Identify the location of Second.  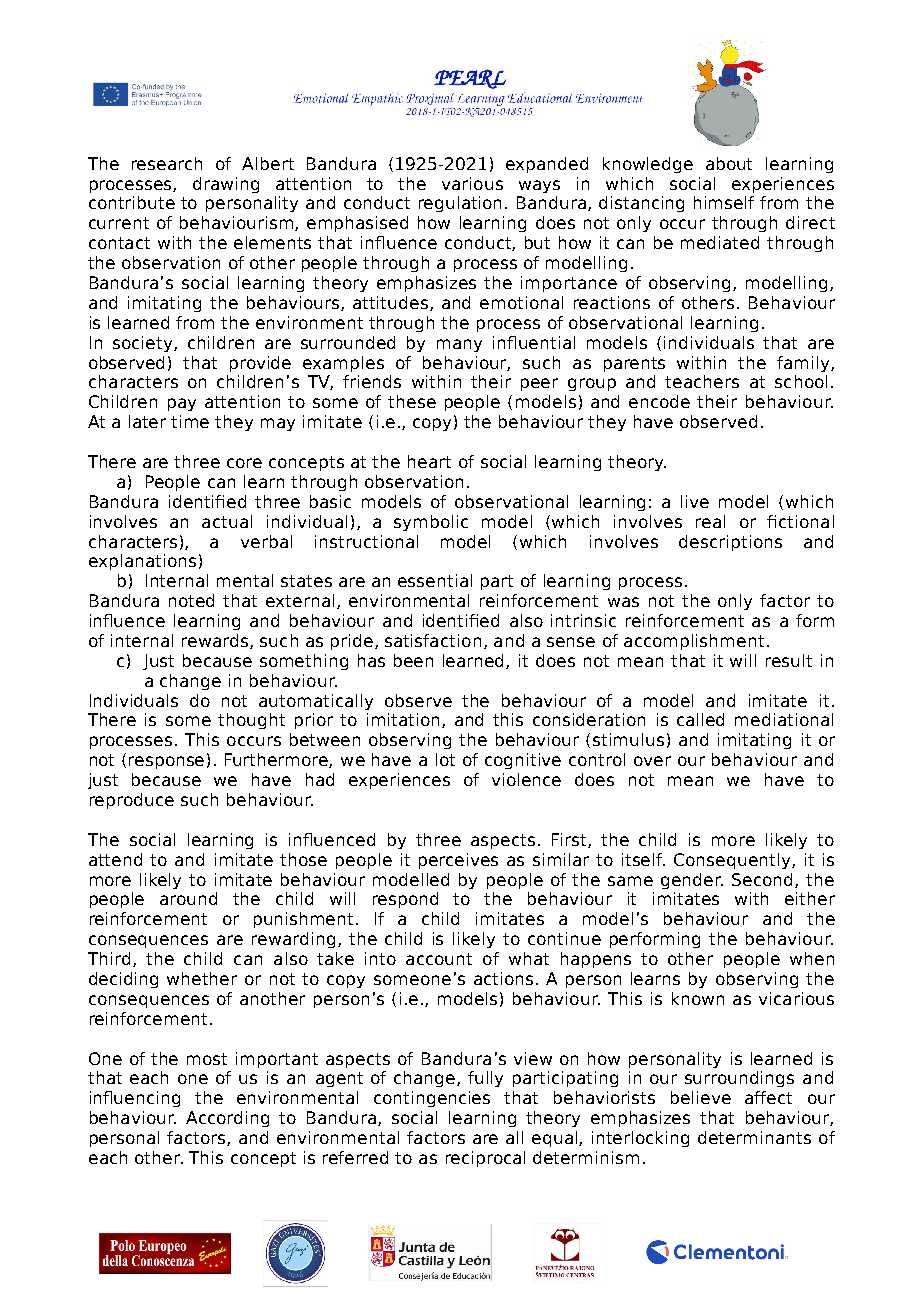
(762, 879).
